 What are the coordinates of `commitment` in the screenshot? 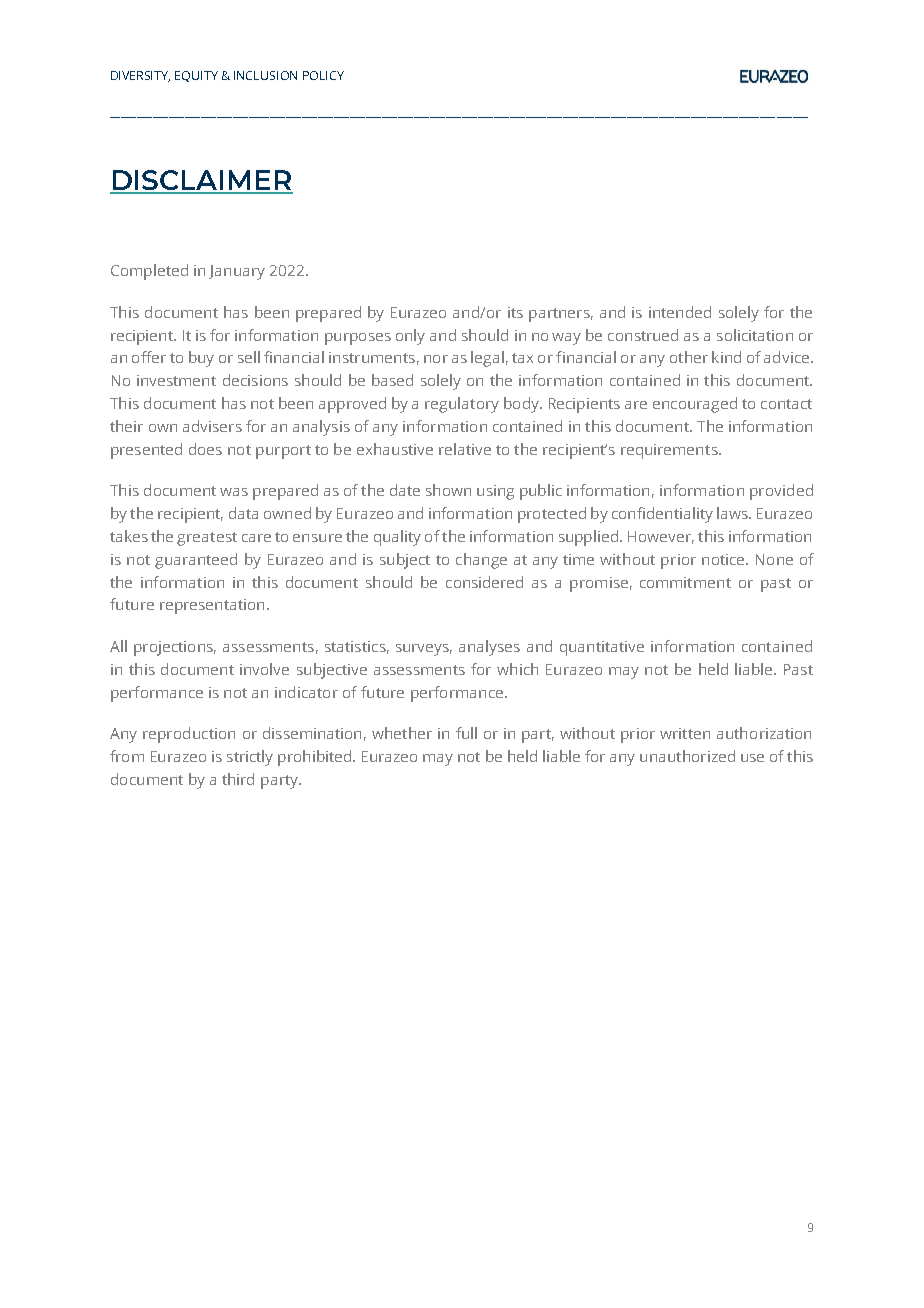 It's located at (685, 582).
